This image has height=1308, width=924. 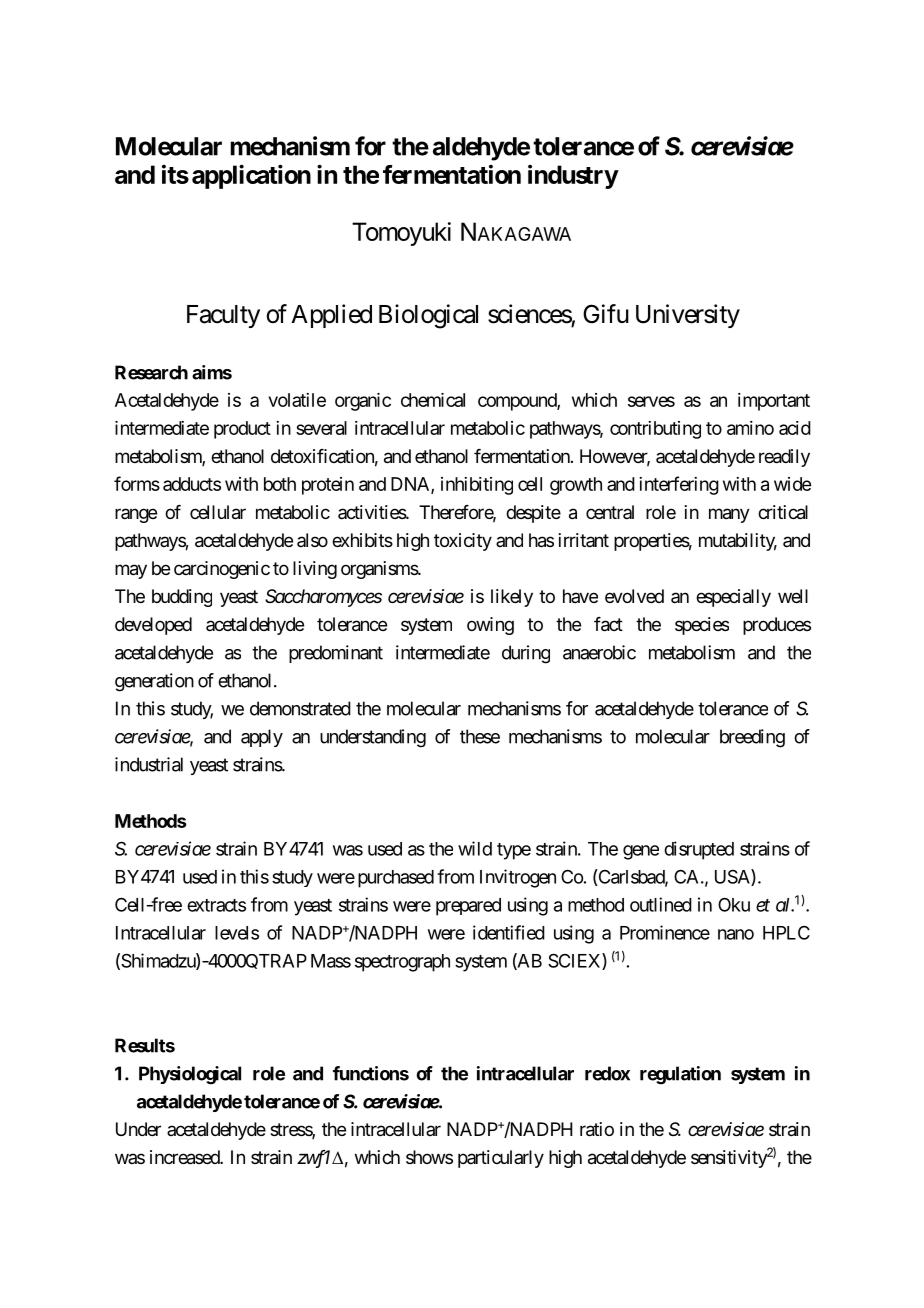 I want to click on regulation, so click(x=680, y=1075).
